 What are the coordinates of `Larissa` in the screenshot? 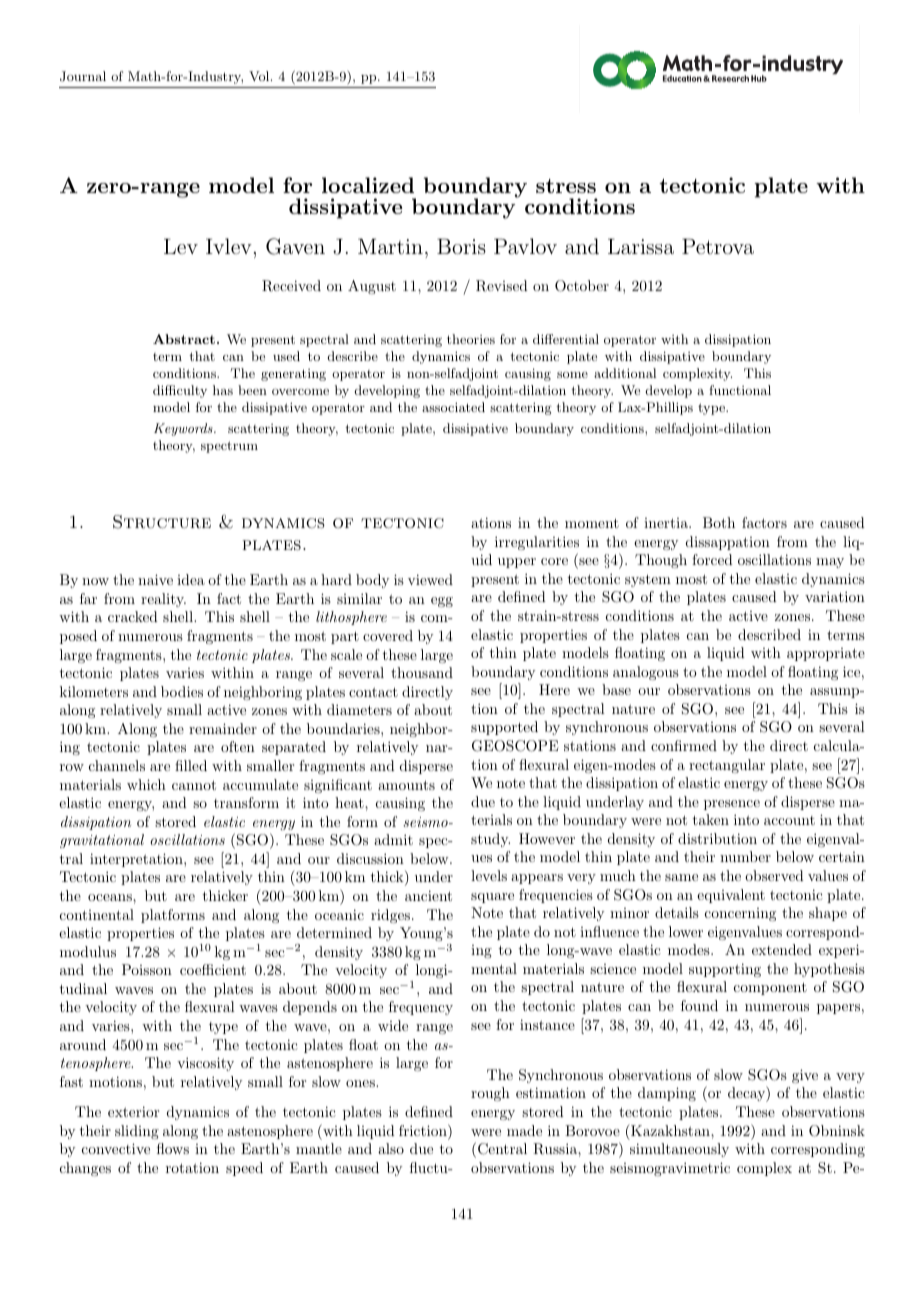 It's located at (641, 246).
